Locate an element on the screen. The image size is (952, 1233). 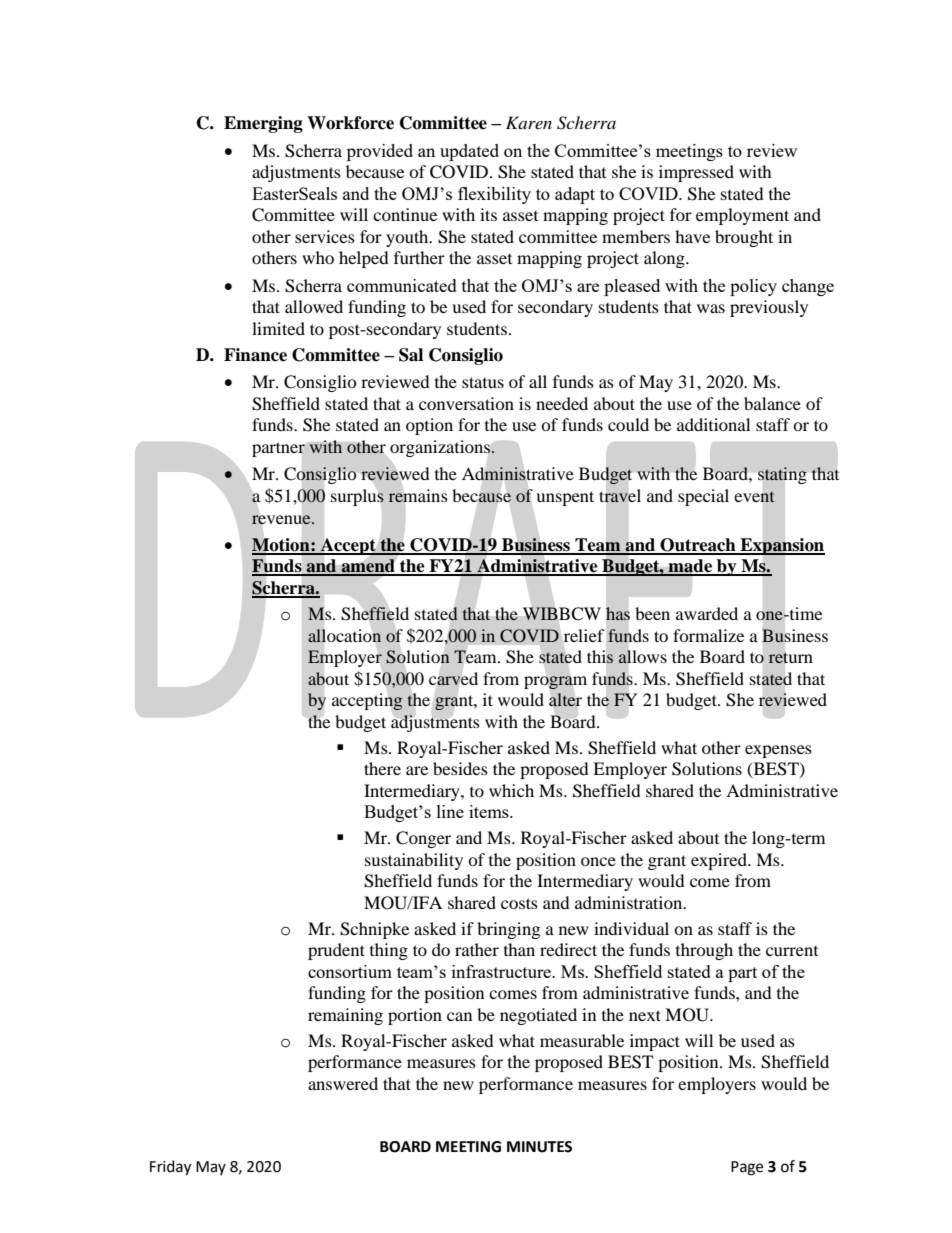
Page is located at coordinates (747, 1168).
